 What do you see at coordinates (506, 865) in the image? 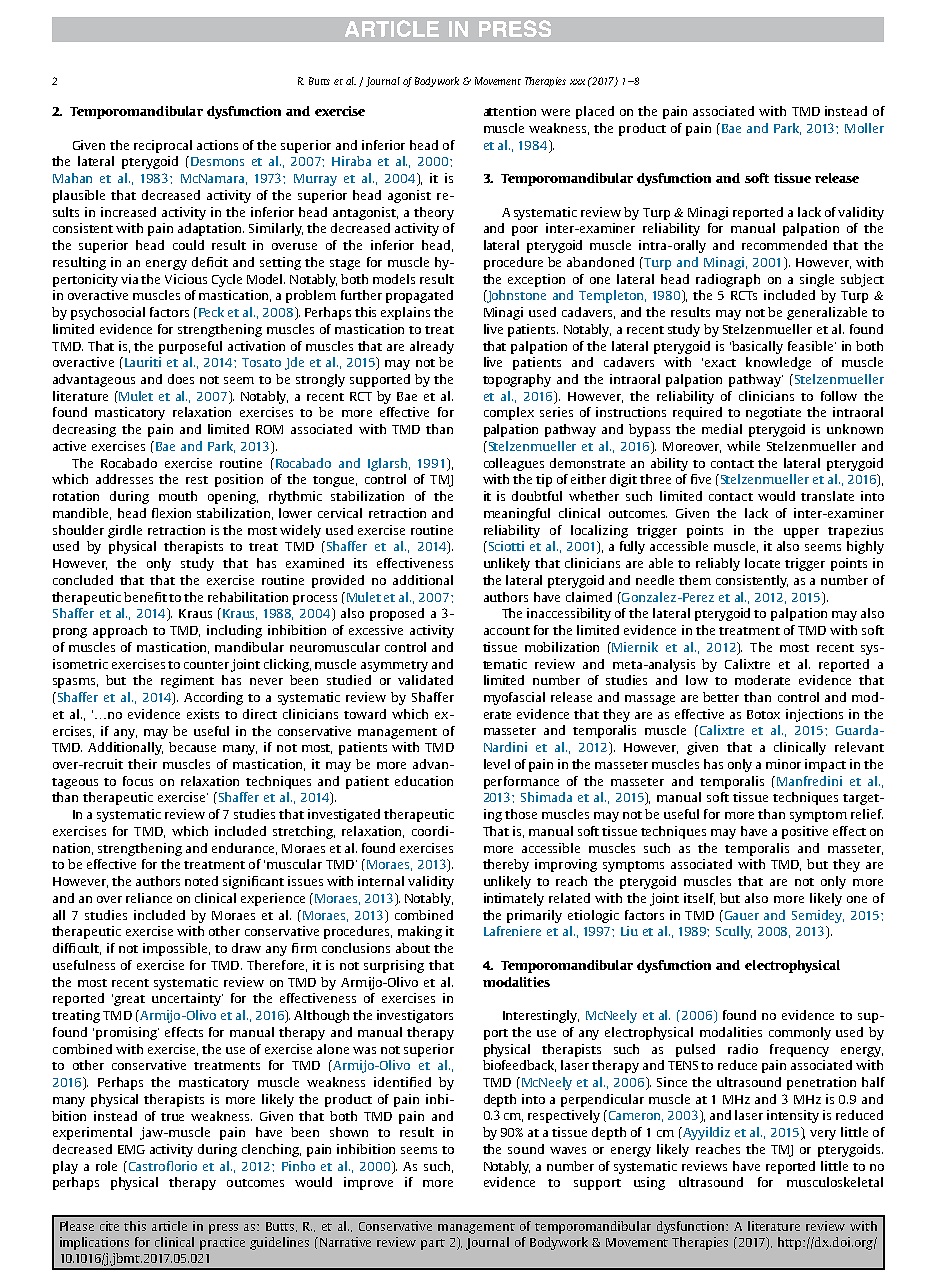
I see `thereby` at bounding box center [506, 865].
